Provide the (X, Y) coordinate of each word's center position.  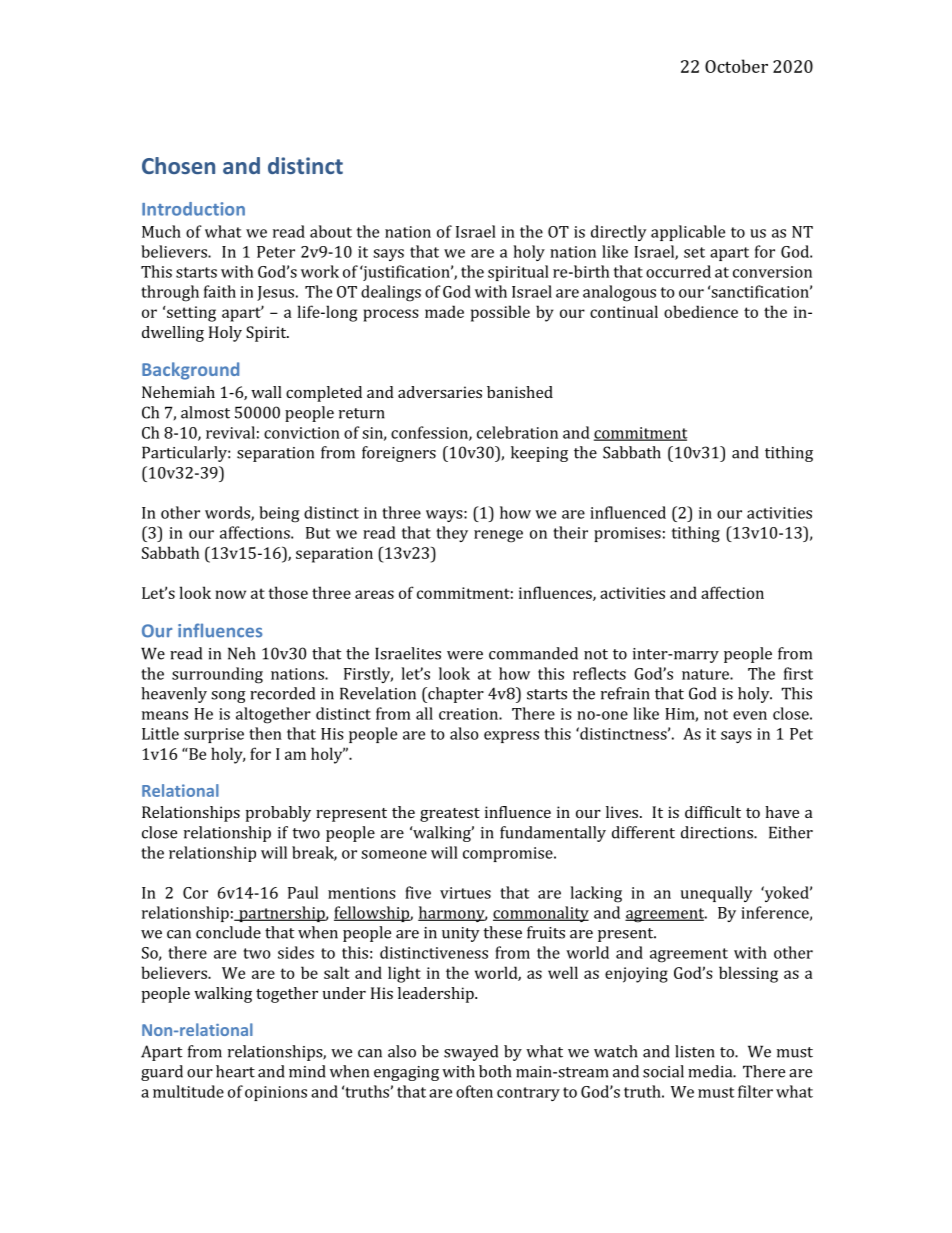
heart (235, 1071)
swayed (471, 1053)
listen (695, 1051)
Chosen (178, 165)
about (331, 231)
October (736, 66)
